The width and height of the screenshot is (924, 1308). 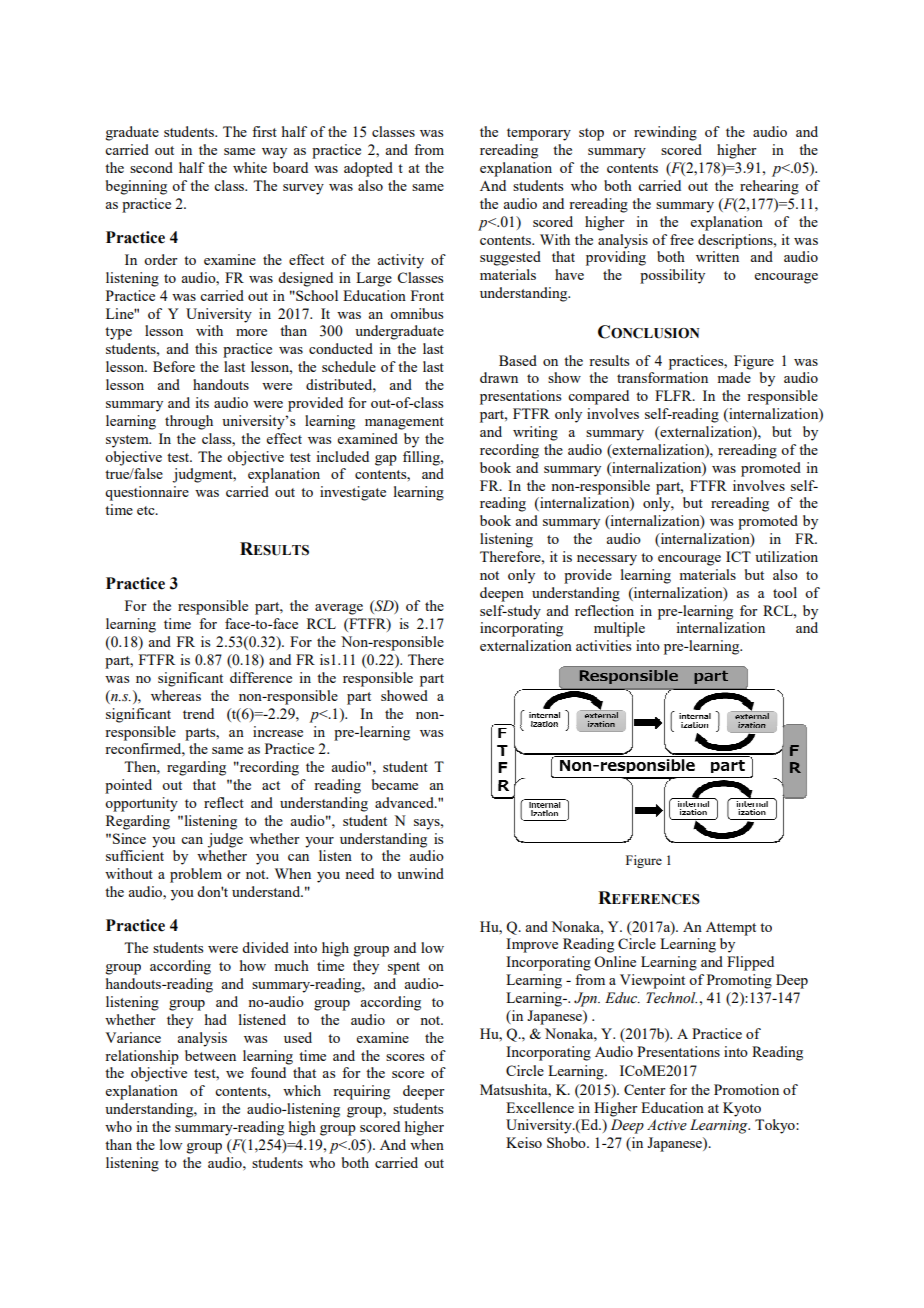 What do you see at coordinates (339, 609) in the screenshot?
I see `average` at bounding box center [339, 609].
